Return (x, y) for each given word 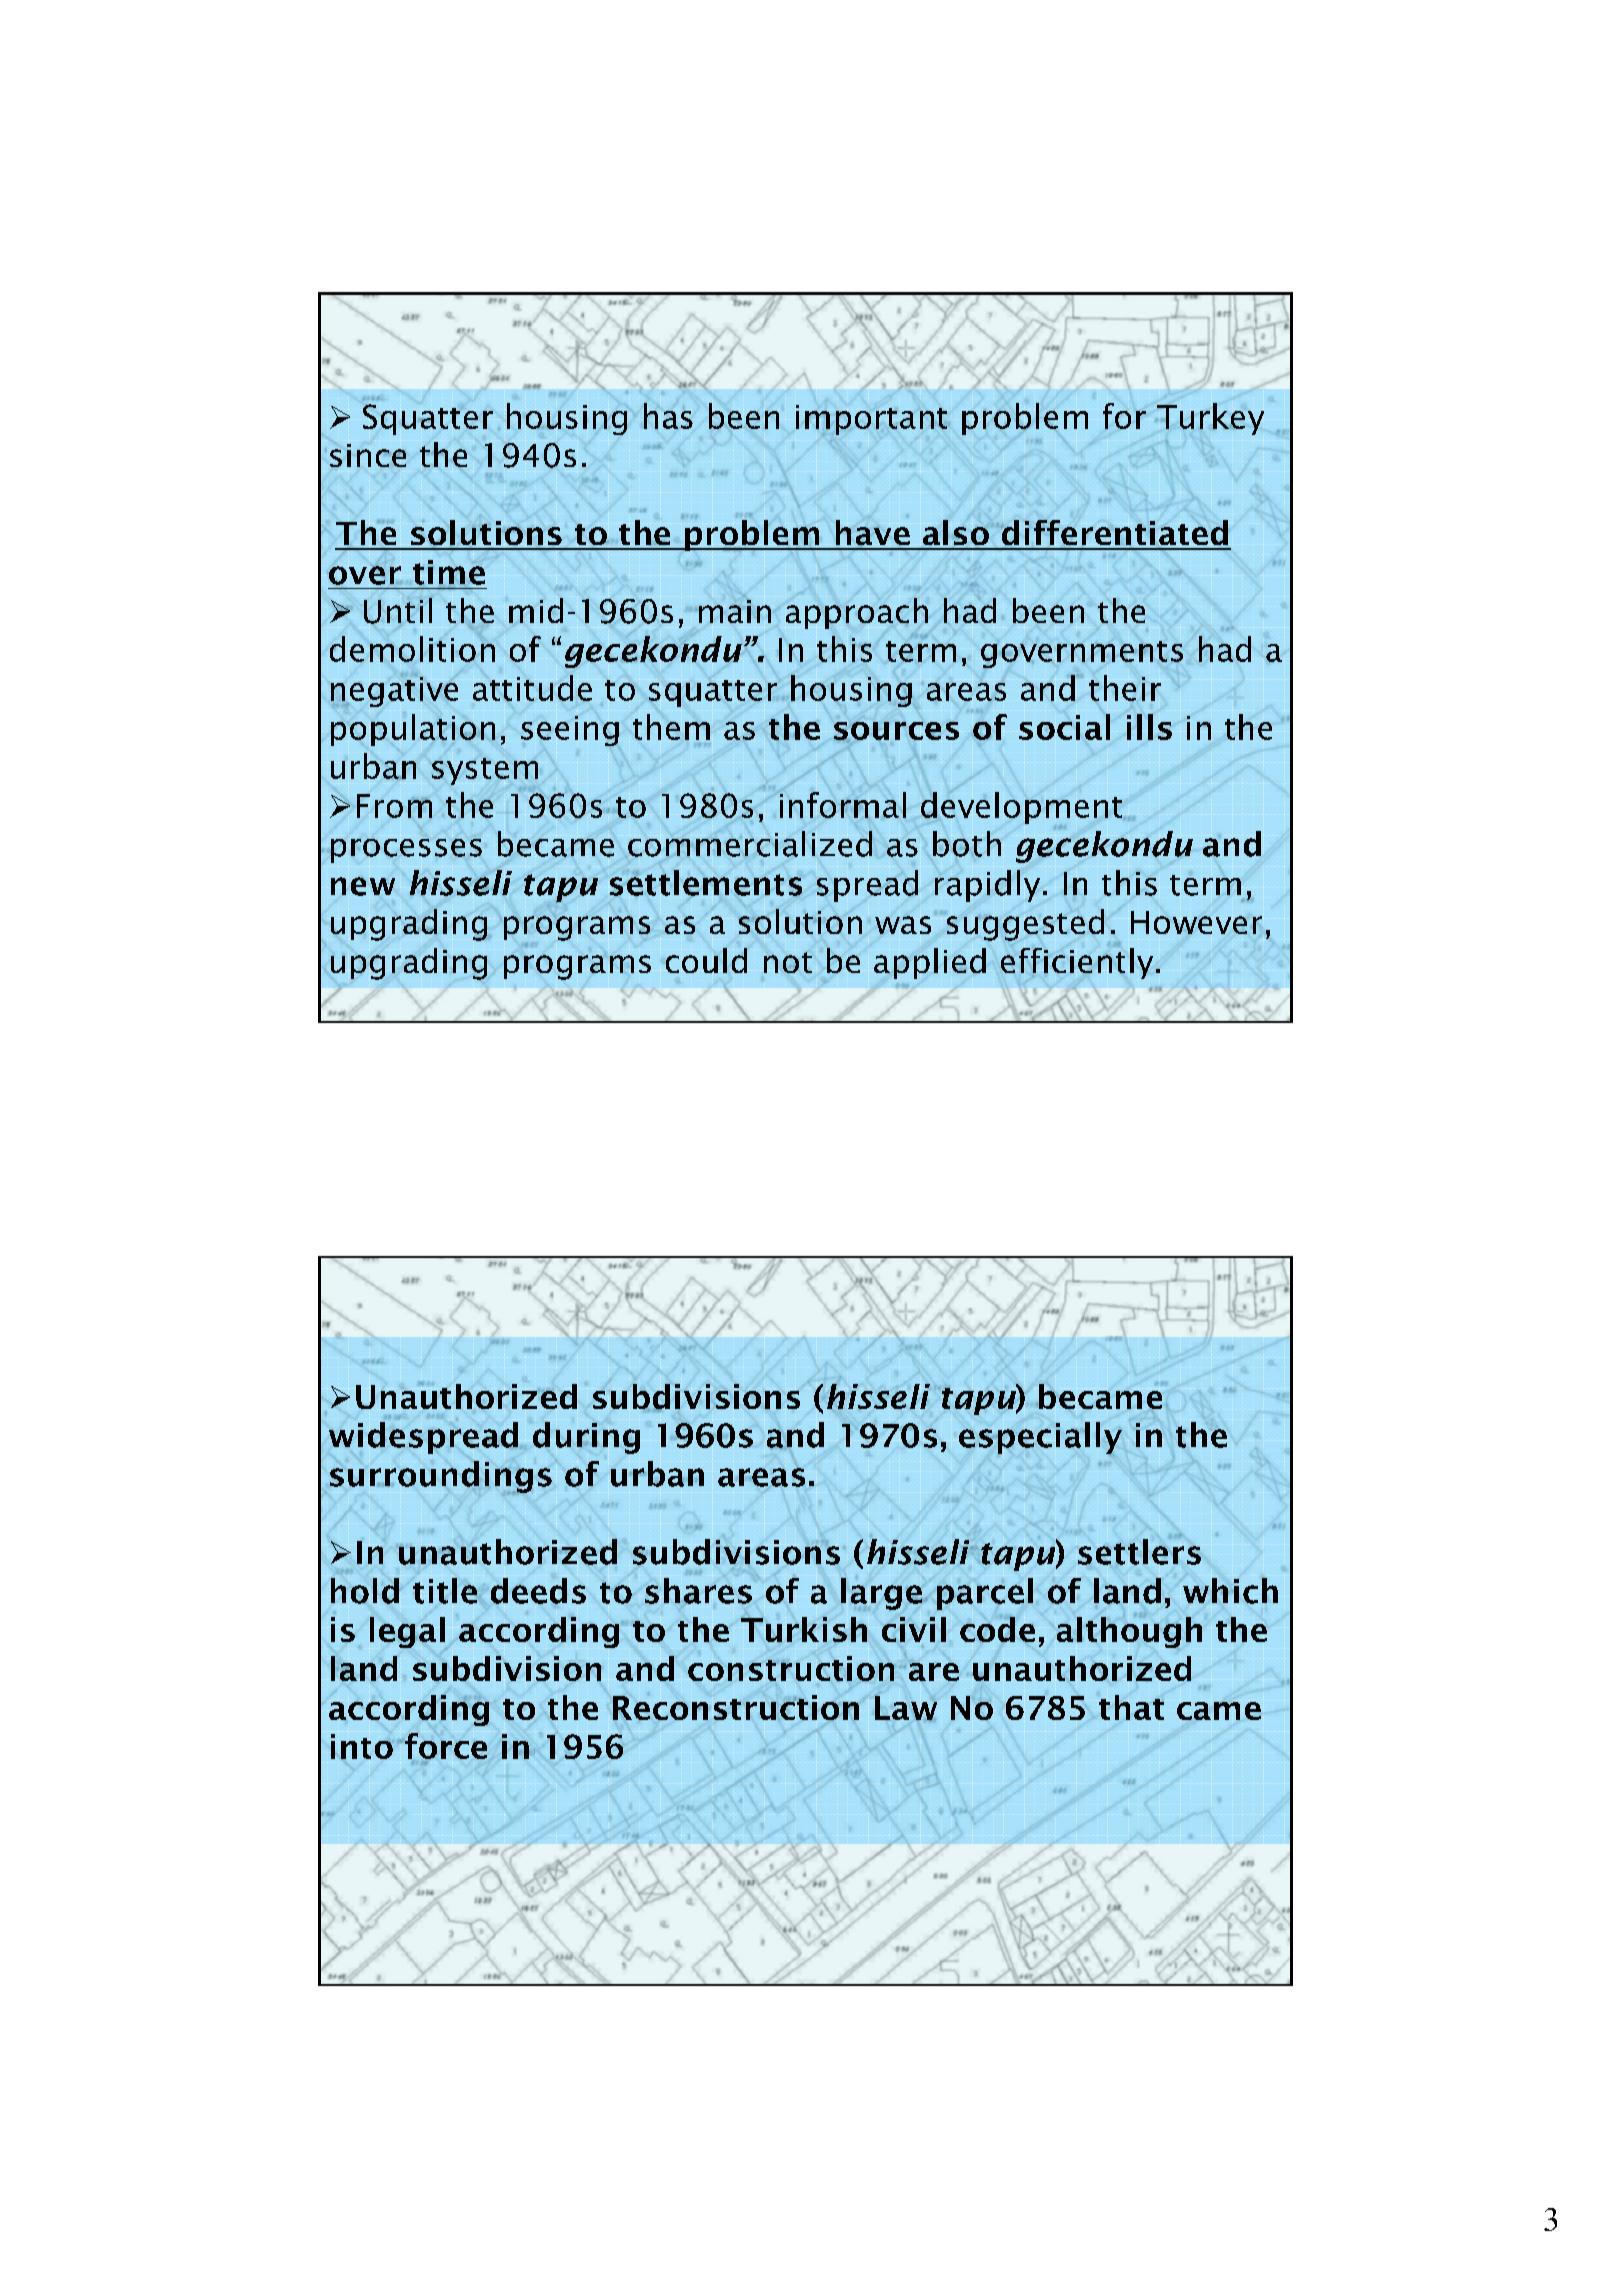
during (586, 1438)
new (363, 886)
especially (1040, 1438)
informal (843, 805)
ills (1149, 727)
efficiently (1077, 963)
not (788, 962)
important (871, 420)
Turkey (1210, 419)
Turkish (804, 1629)
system (485, 771)
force (446, 1746)
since (368, 455)
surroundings (441, 1477)
